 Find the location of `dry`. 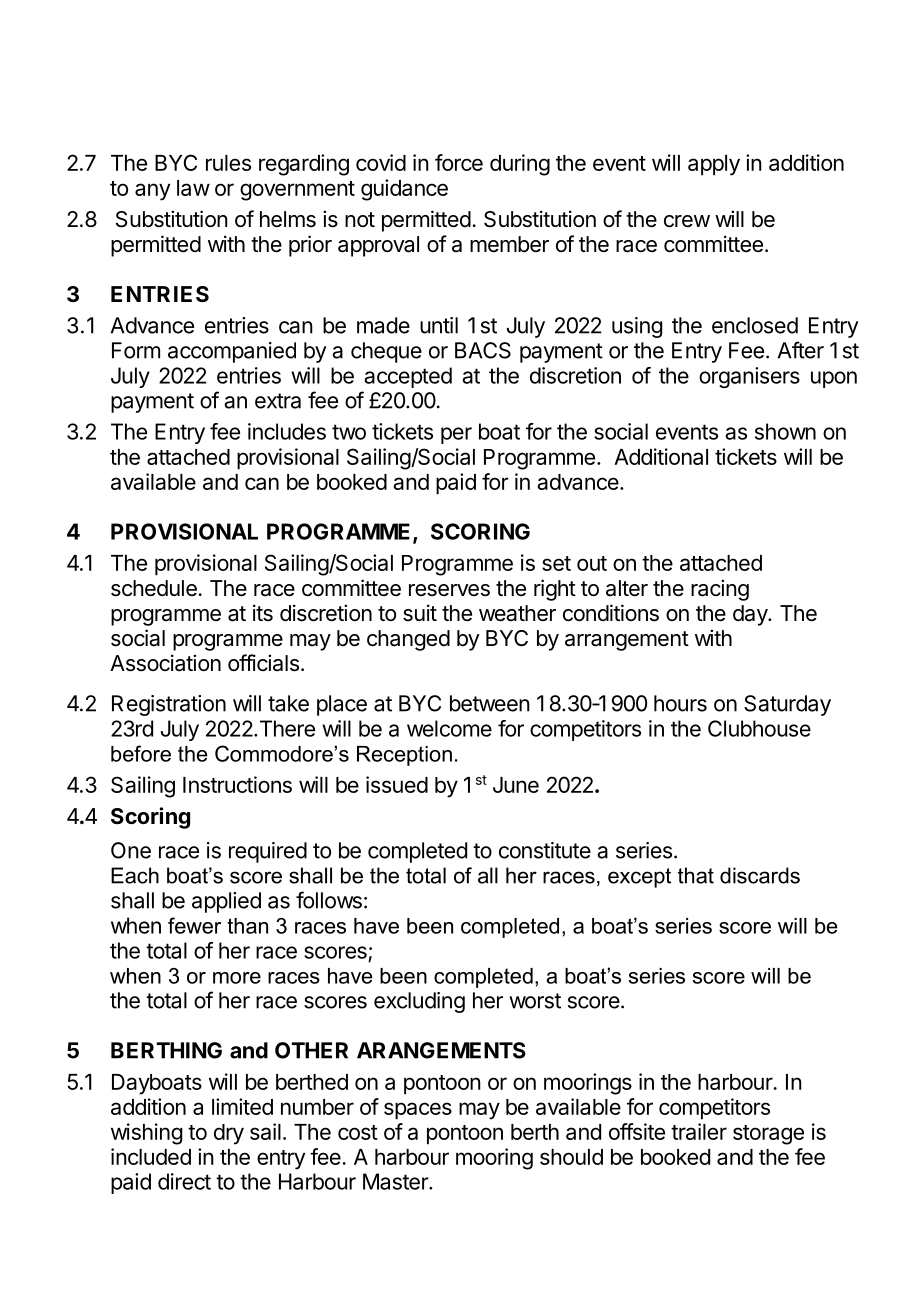

dry is located at coordinates (229, 1134).
